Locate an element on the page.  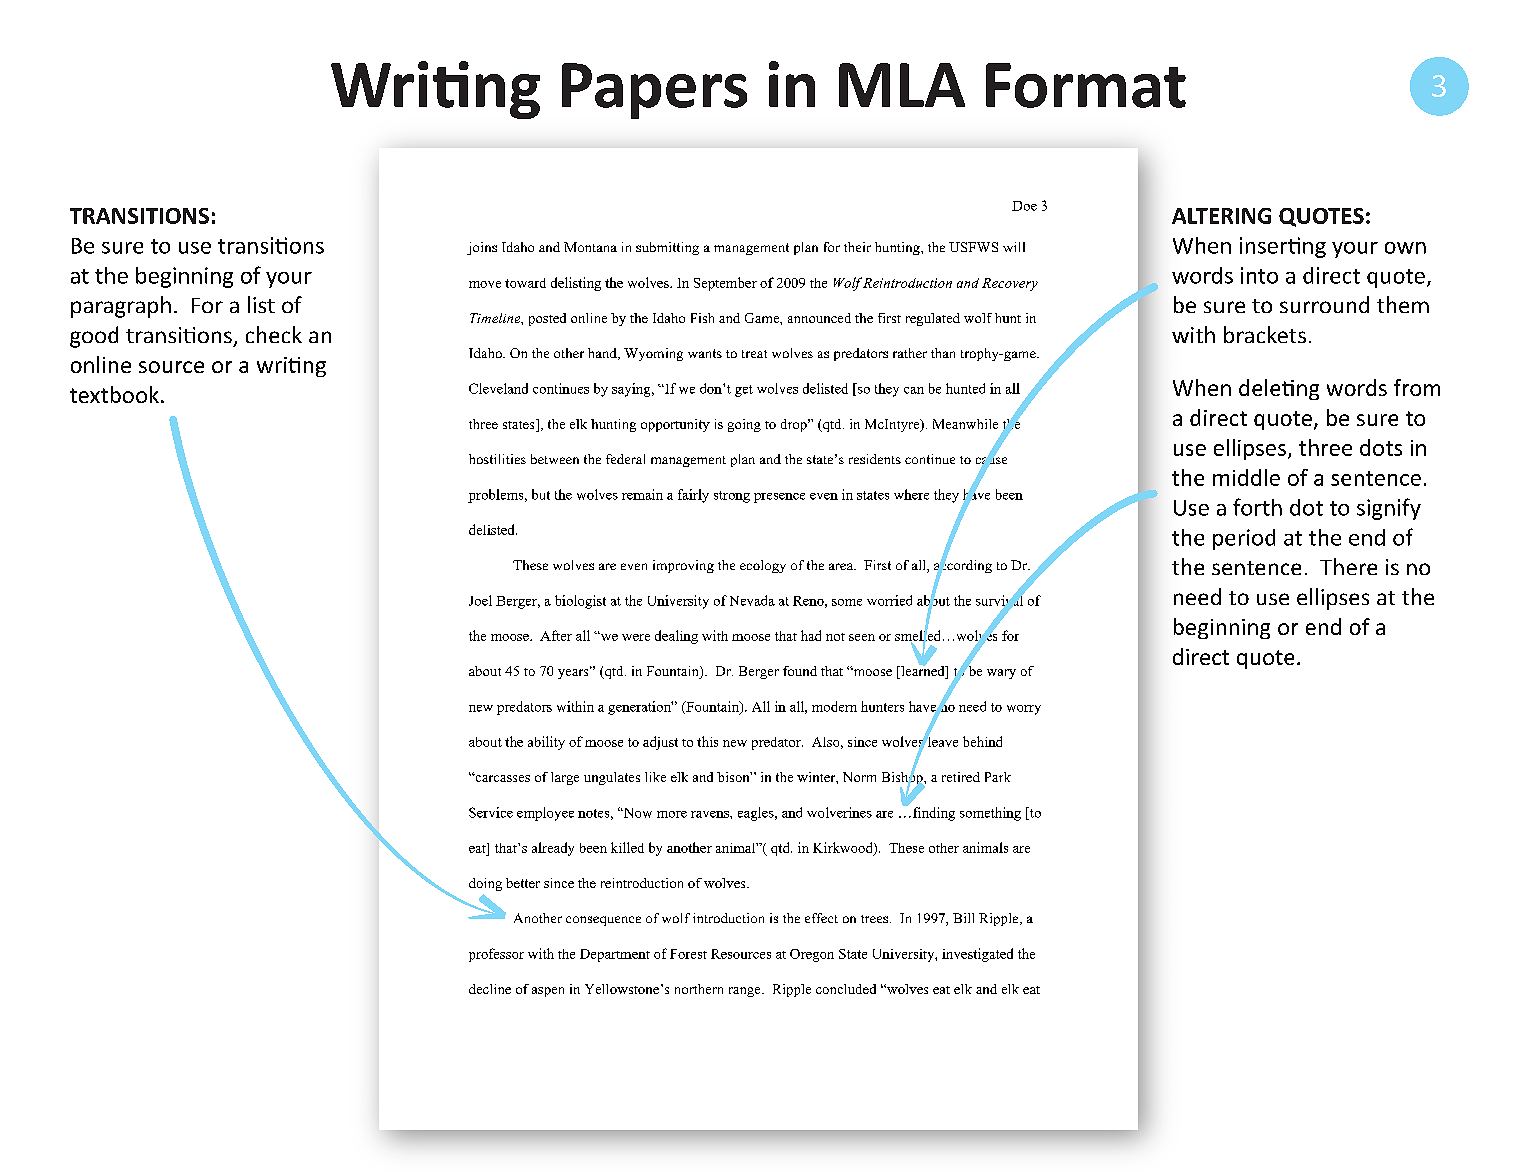
Oregon is located at coordinates (812, 955).
